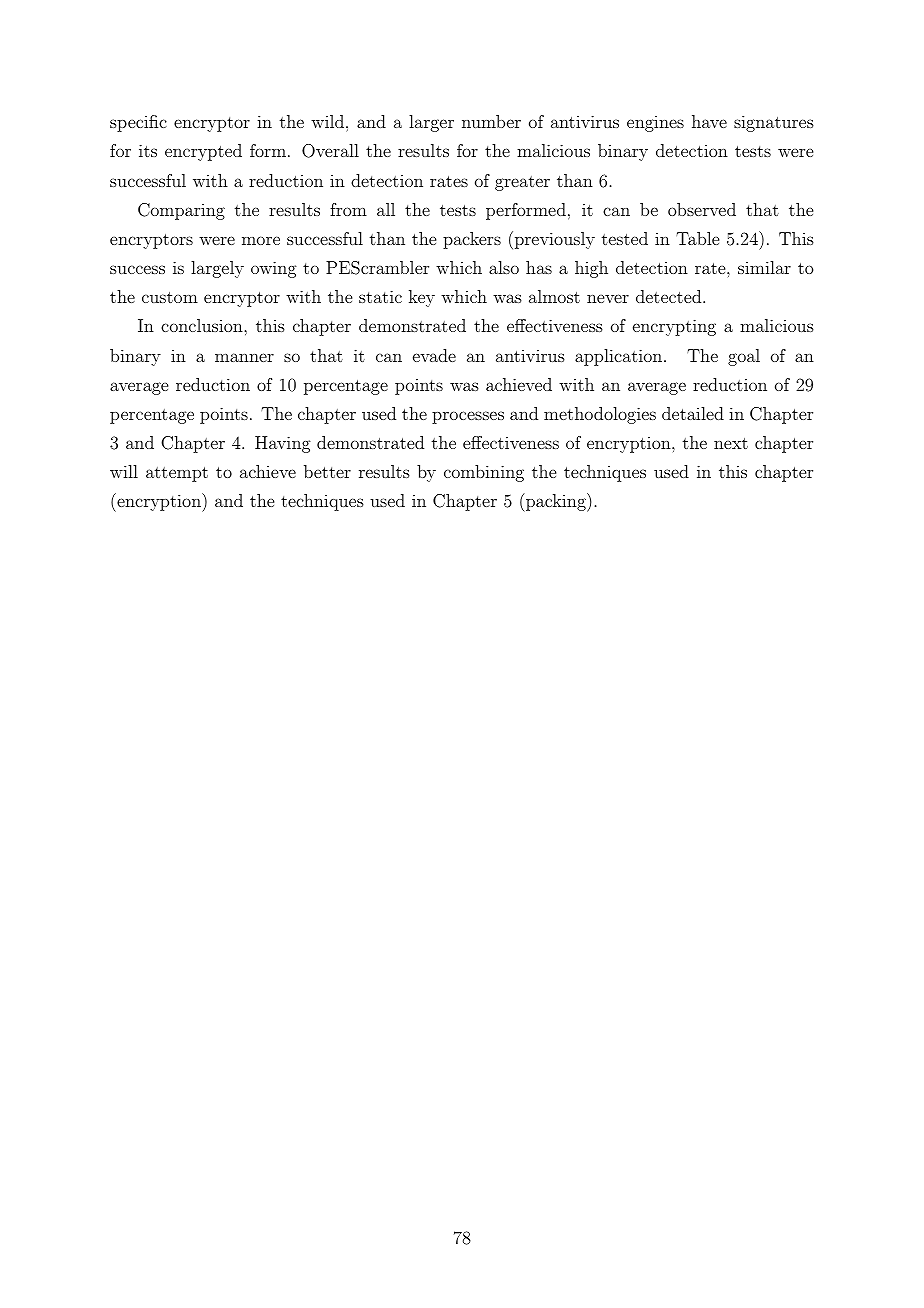  I want to click on manner, so click(244, 357).
